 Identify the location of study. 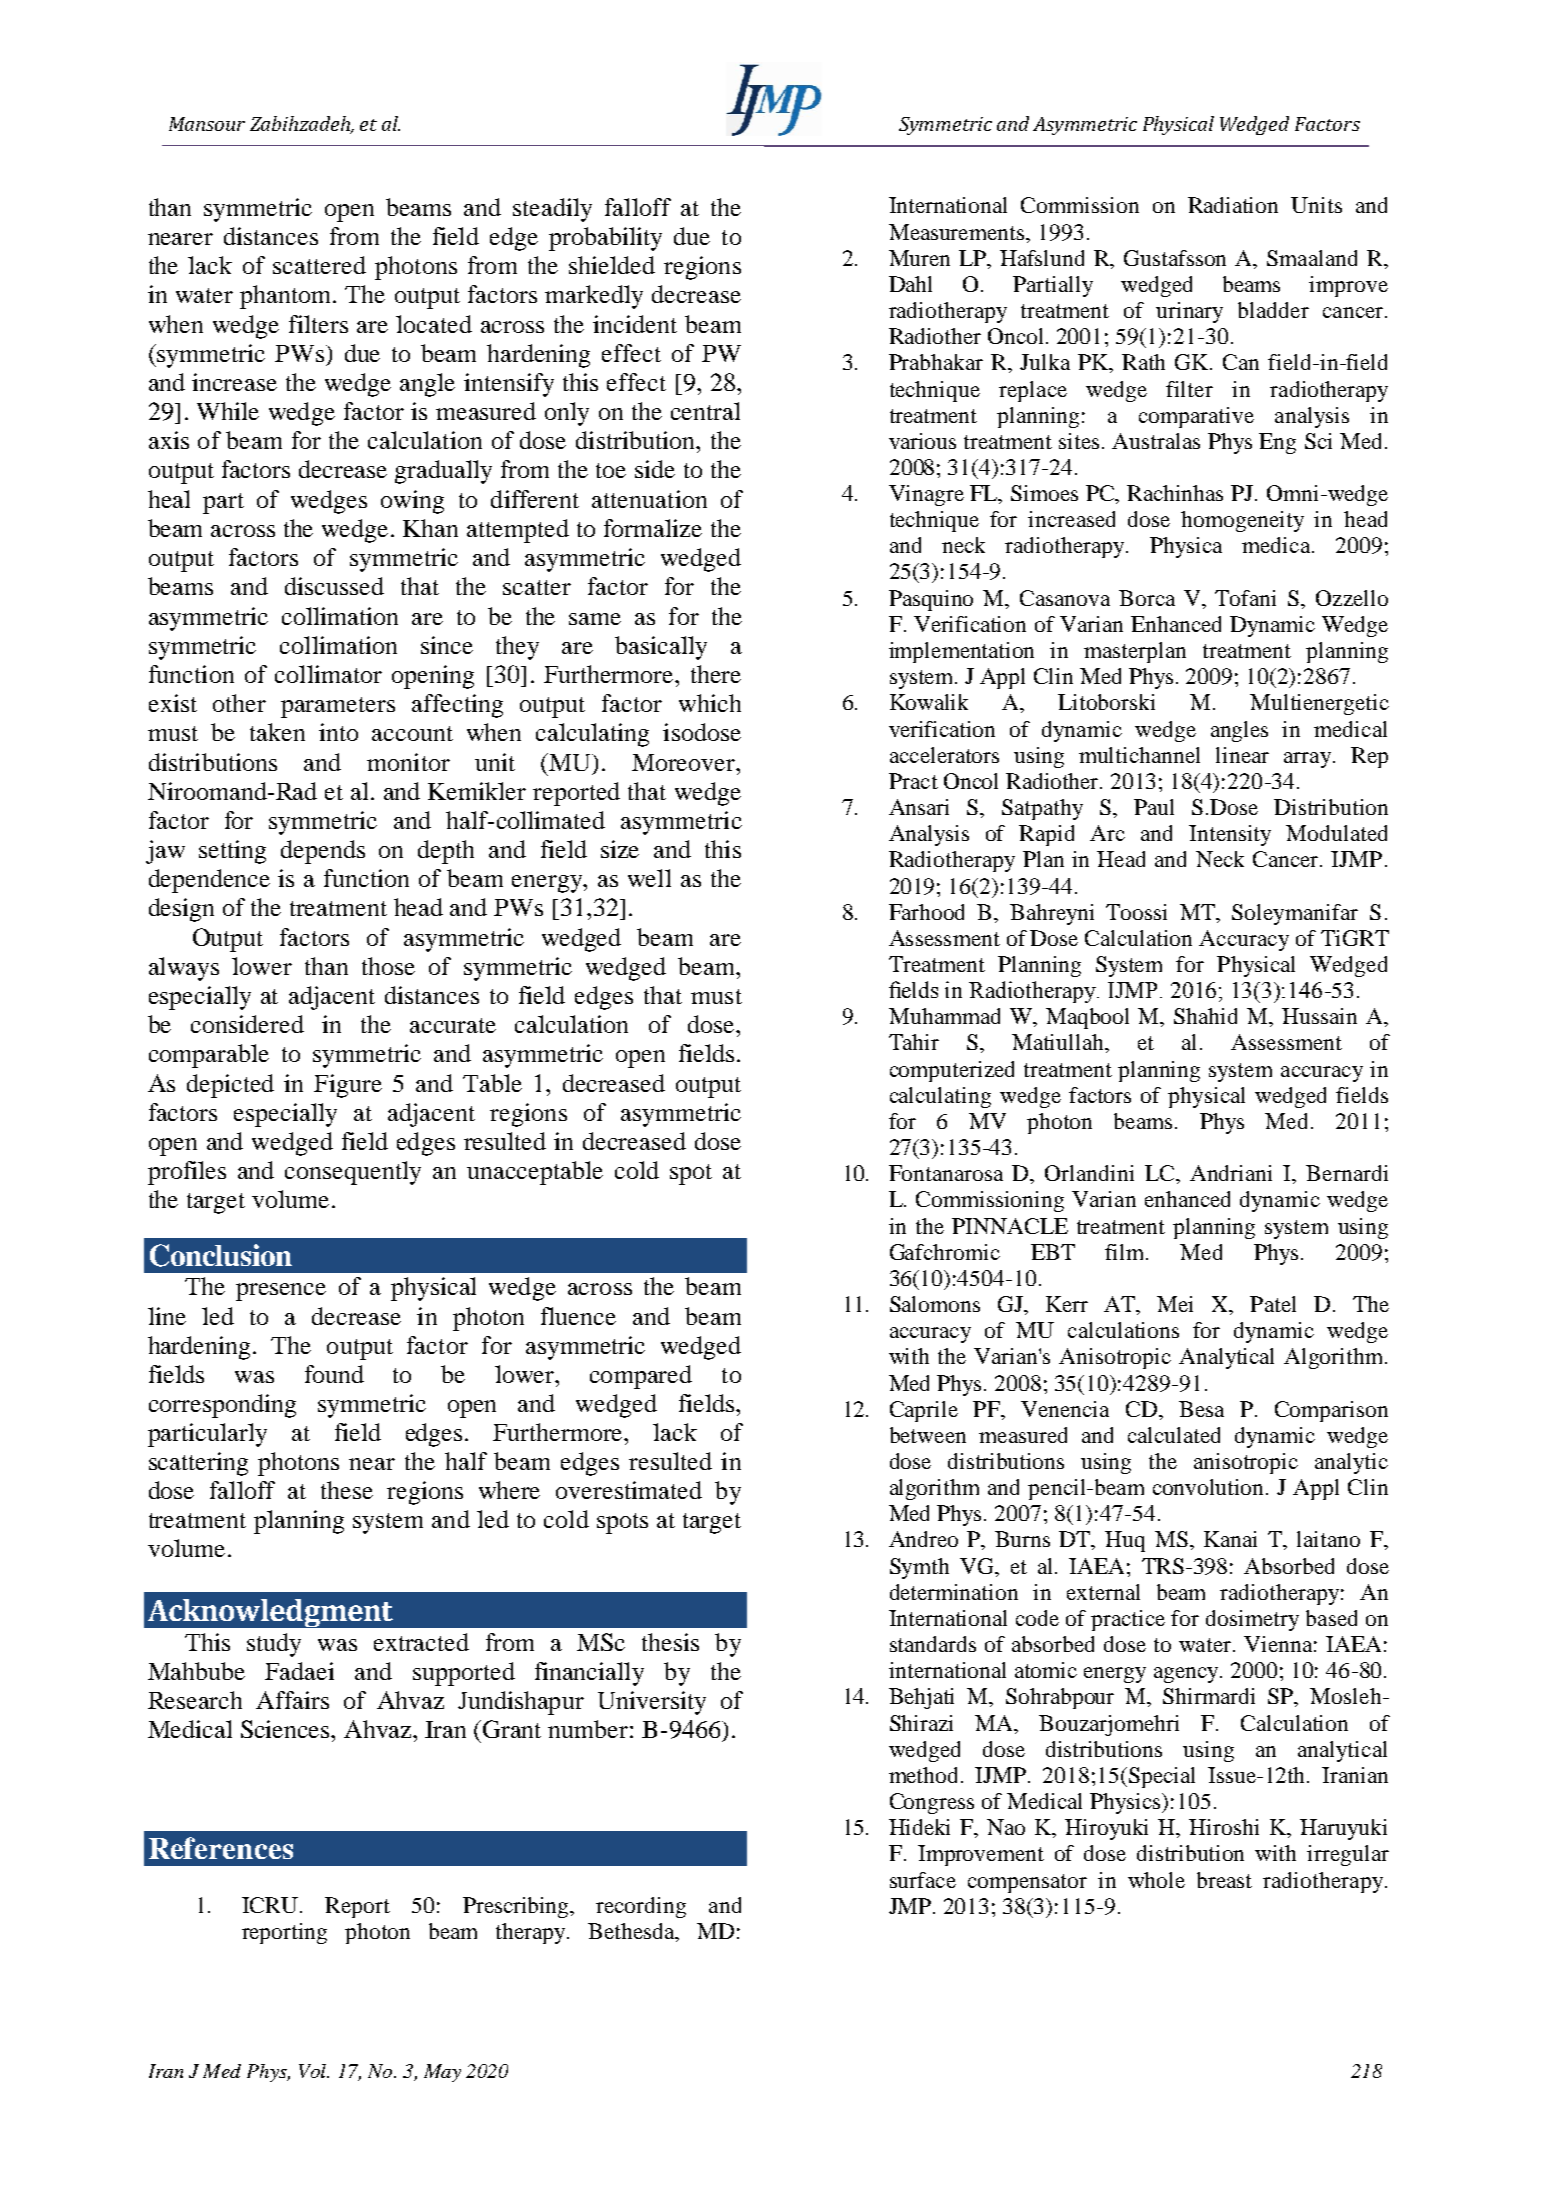
(274, 1645).
